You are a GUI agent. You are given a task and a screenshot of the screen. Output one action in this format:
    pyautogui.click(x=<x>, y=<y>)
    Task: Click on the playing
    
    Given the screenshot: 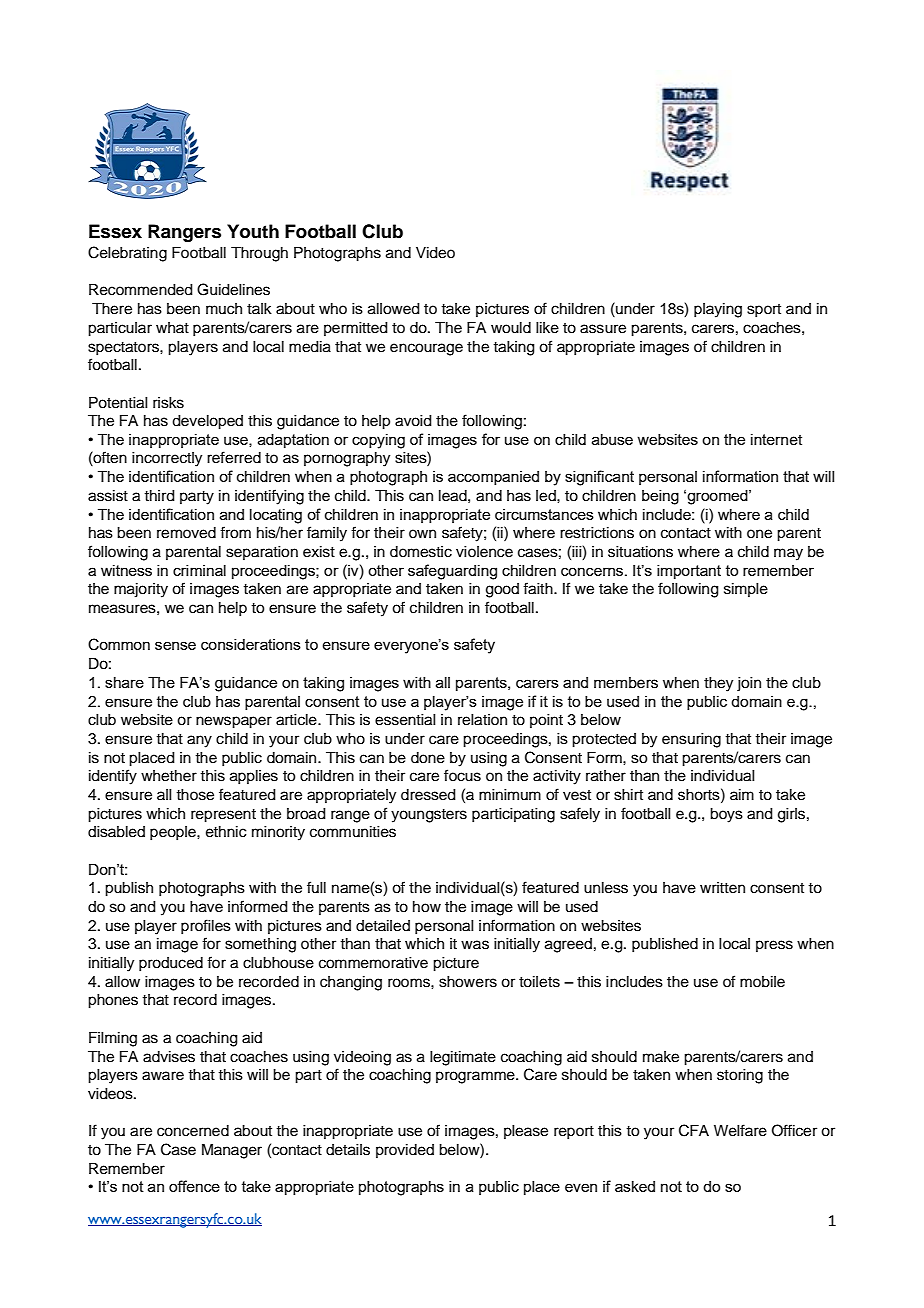 What is the action you would take?
    pyautogui.click(x=718, y=310)
